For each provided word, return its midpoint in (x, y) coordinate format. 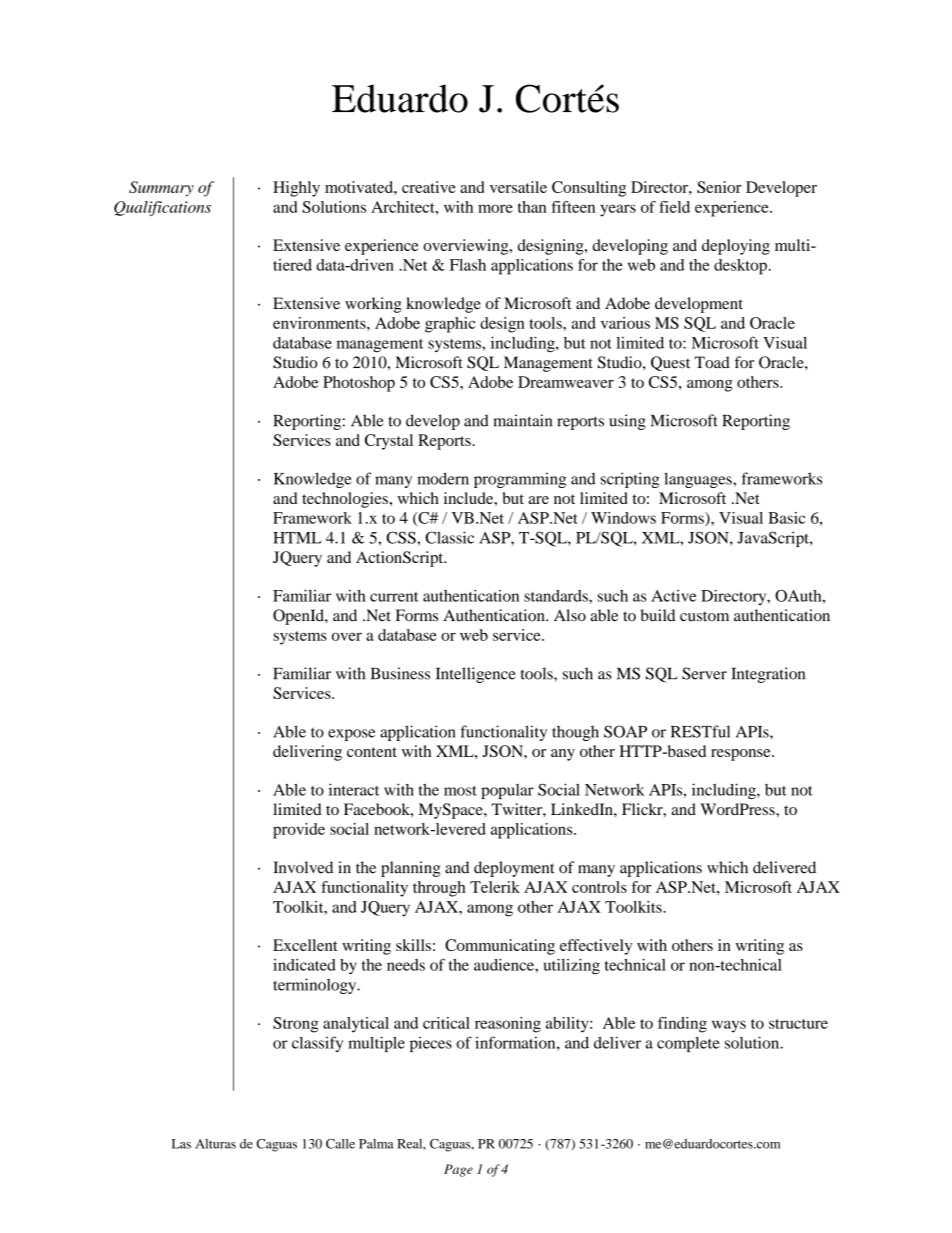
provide (299, 831)
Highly (296, 189)
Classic (449, 537)
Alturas (215, 1144)
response (742, 755)
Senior (719, 187)
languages (699, 480)
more (495, 208)
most (460, 791)
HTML (297, 538)
